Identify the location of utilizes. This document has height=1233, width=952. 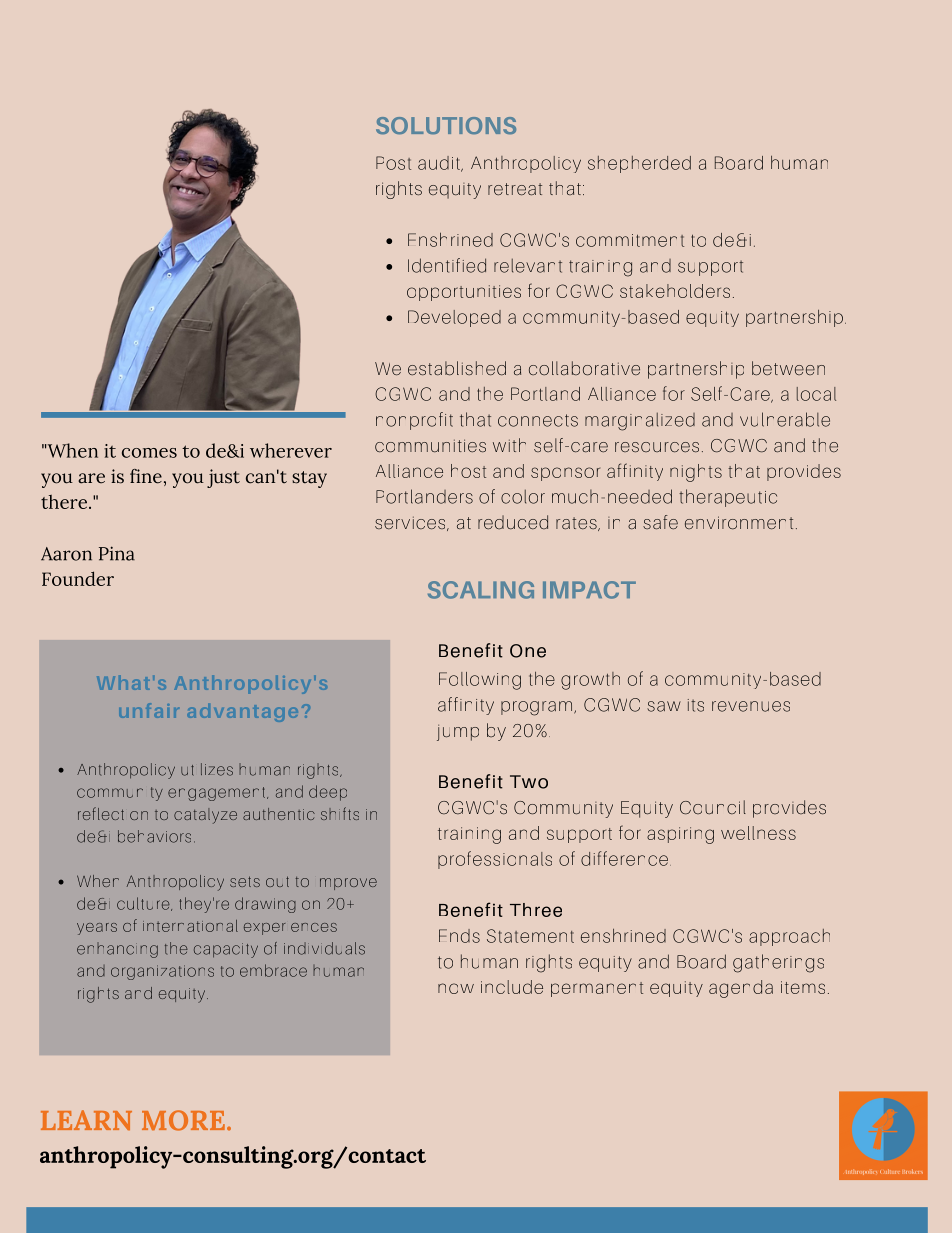
(207, 769).
